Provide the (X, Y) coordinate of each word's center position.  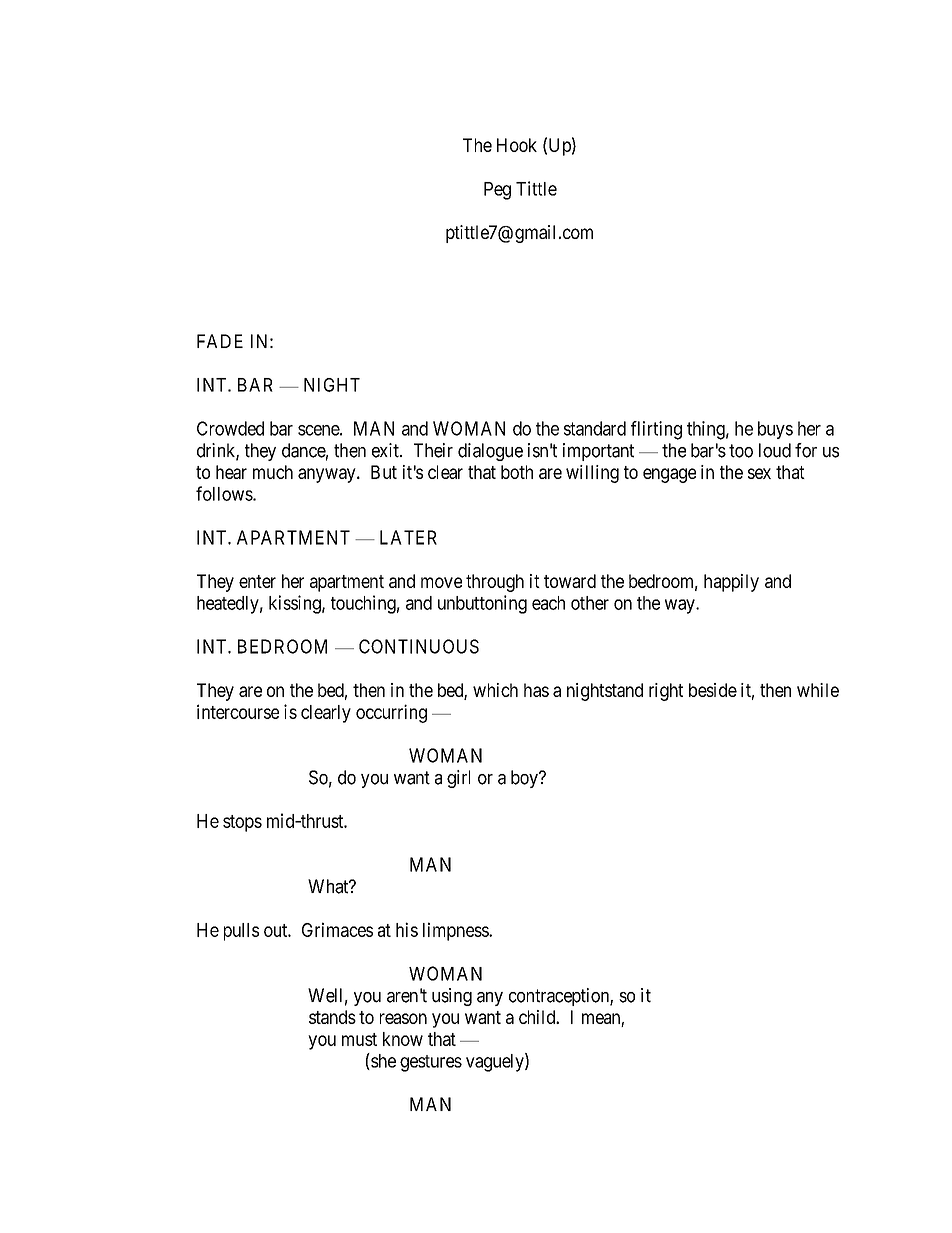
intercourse (238, 711)
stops (242, 823)
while (818, 690)
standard (595, 428)
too (741, 451)
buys (775, 430)
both (517, 472)
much (273, 472)
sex (759, 473)
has (536, 690)
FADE (220, 341)
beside (713, 690)
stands (332, 1017)
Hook (517, 145)
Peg (497, 191)
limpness (456, 931)
